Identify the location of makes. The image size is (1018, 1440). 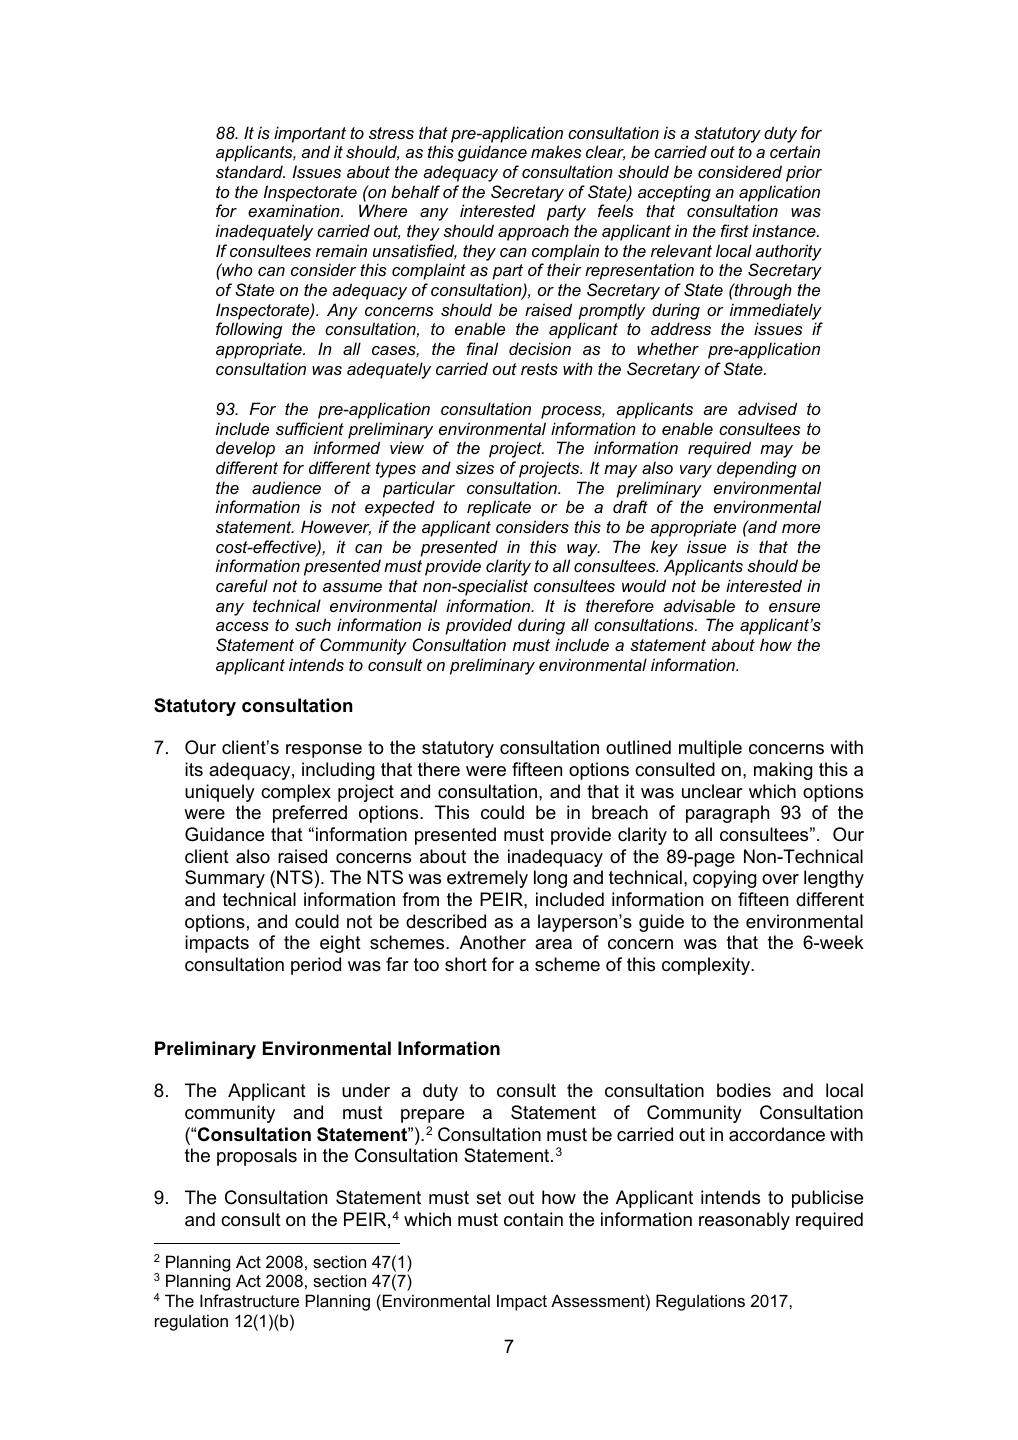
(556, 151).
